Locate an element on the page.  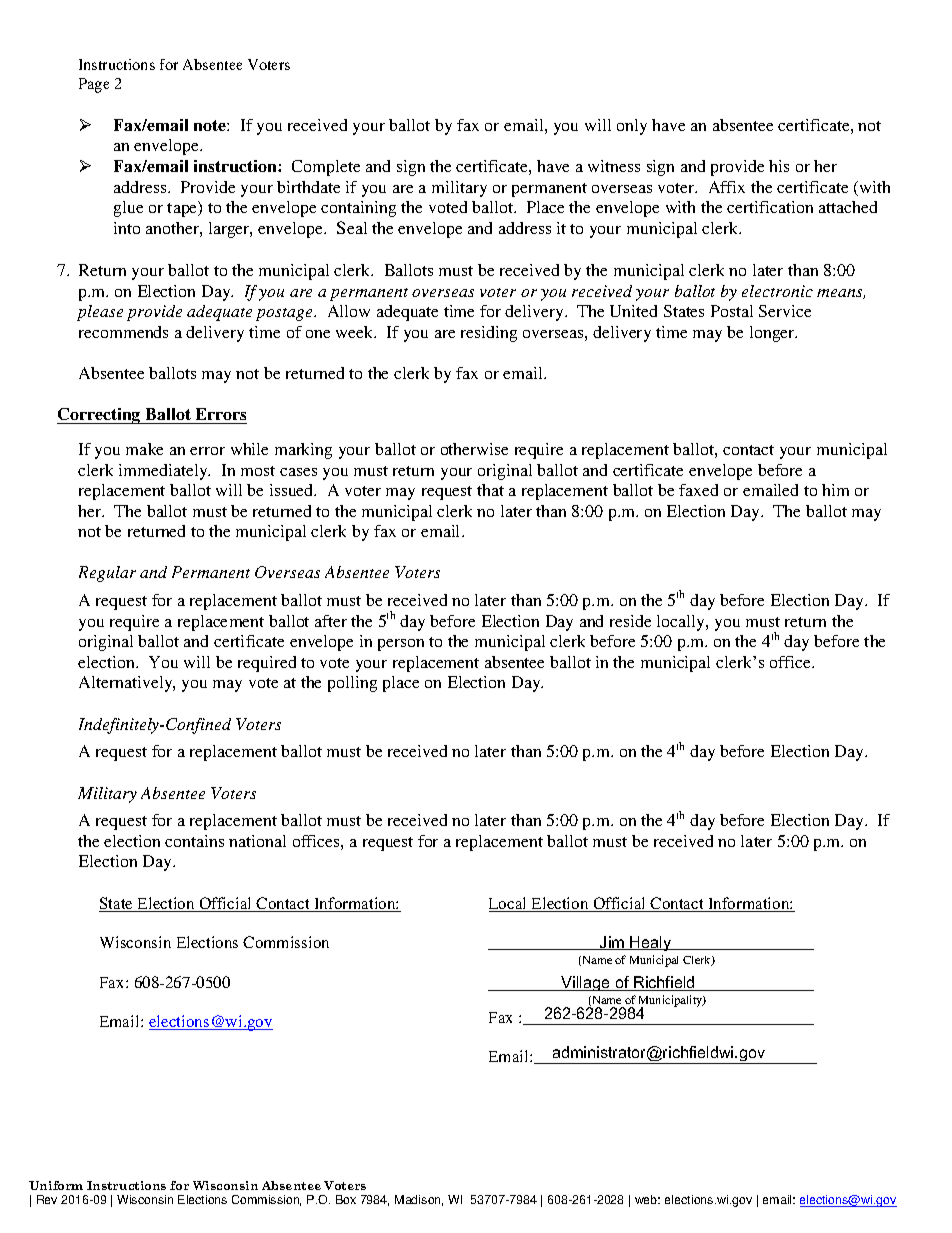
Complete is located at coordinates (326, 168).
